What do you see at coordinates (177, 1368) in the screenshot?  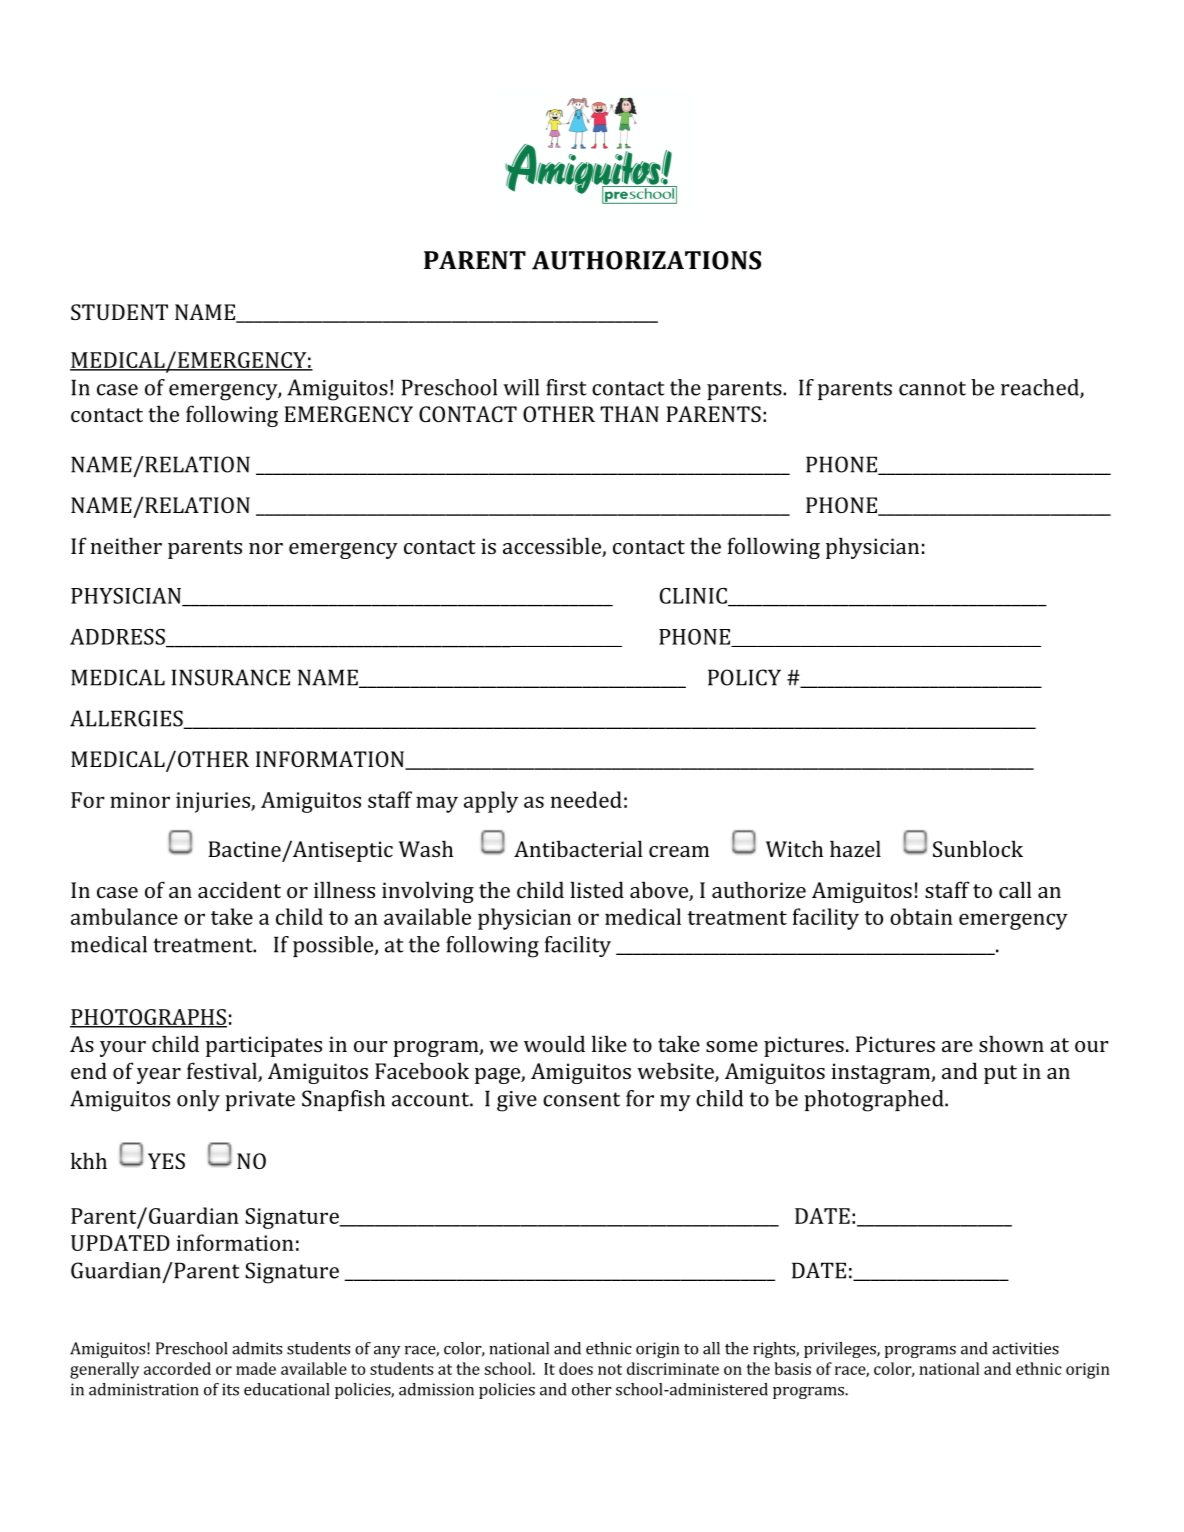 I see `accorded` at bounding box center [177, 1368].
